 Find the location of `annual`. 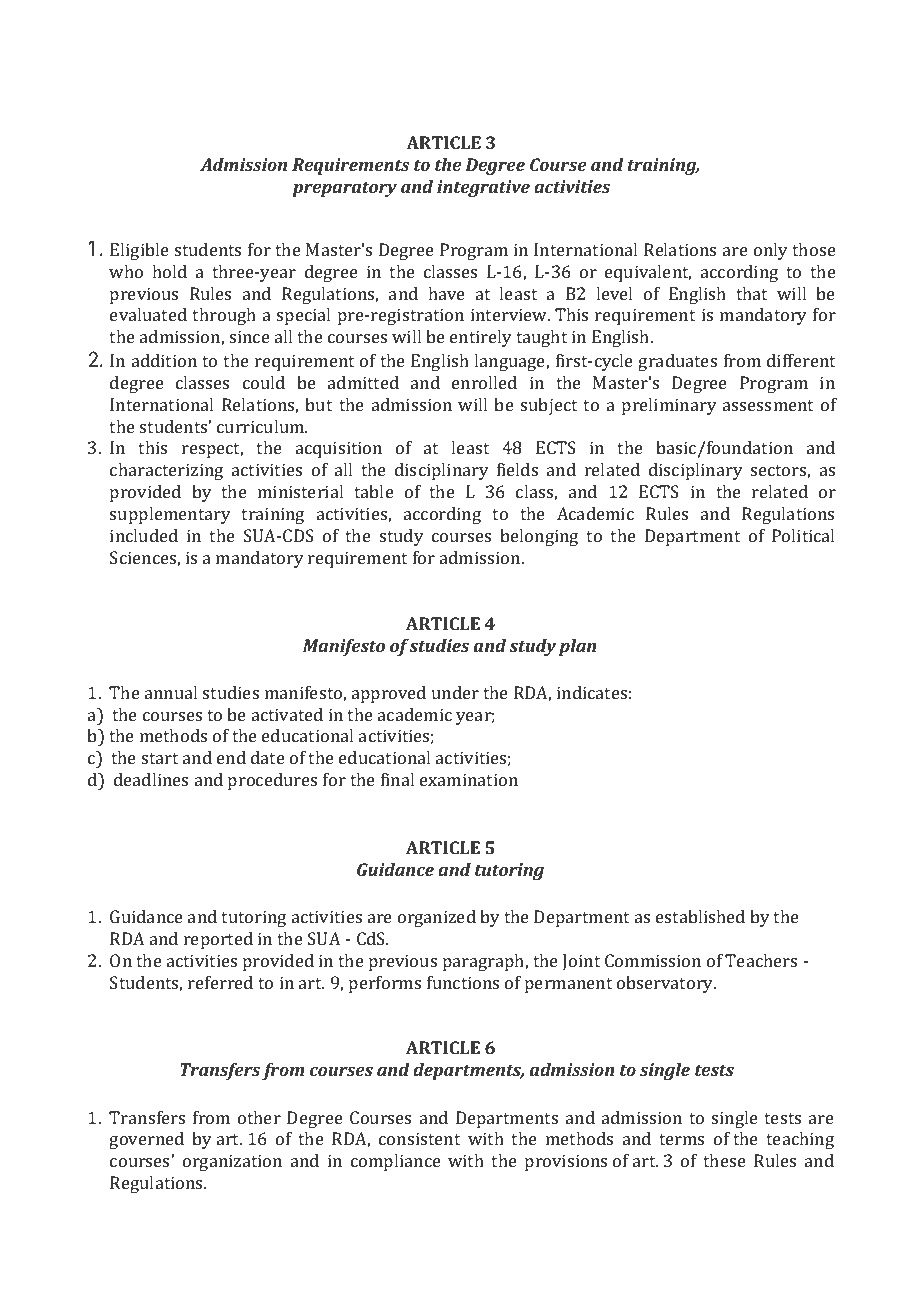

annual is located at coordinates (171, 692).
